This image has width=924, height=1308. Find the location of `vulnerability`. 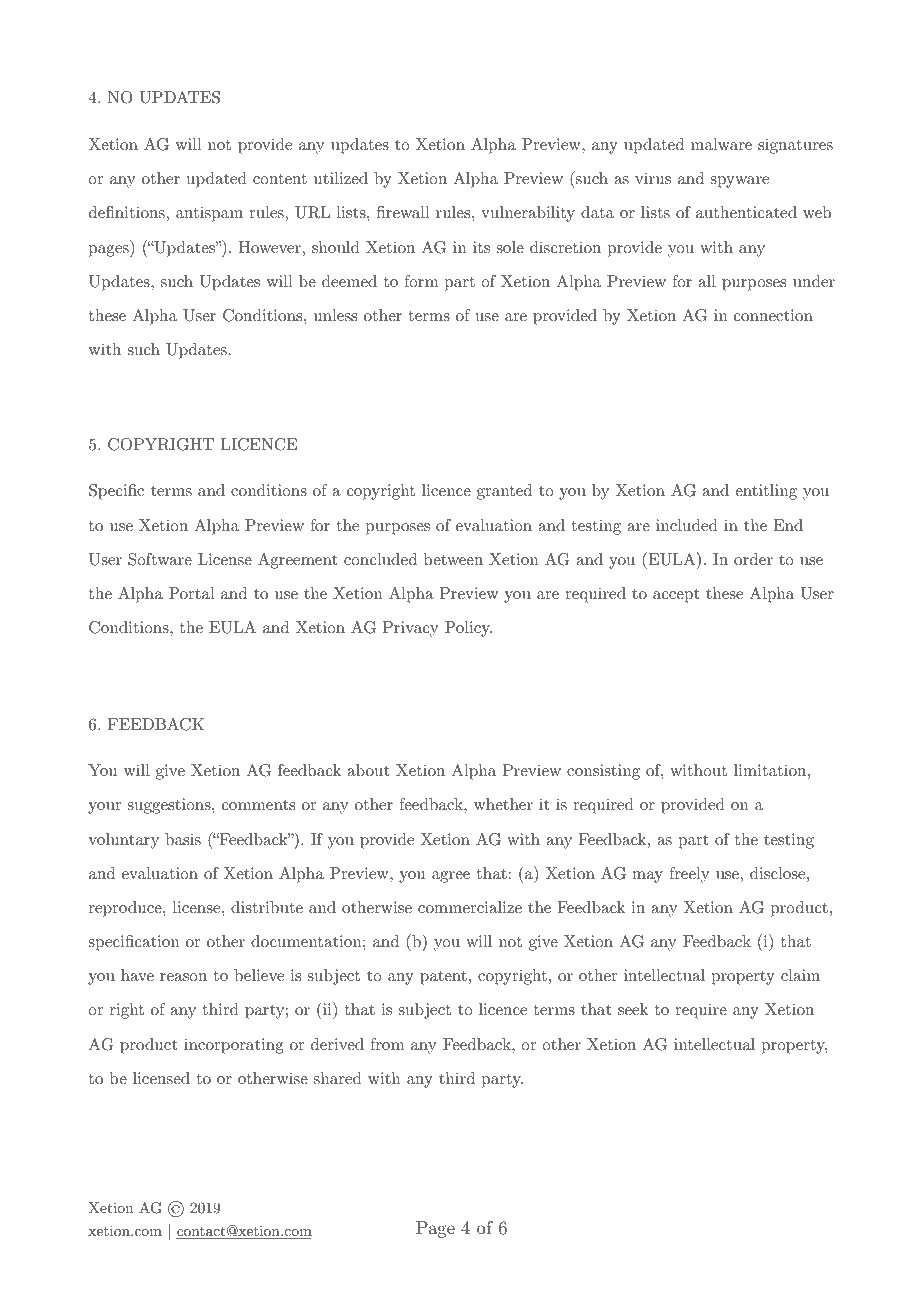

vulnerability is located at coordinates (528, 214).
